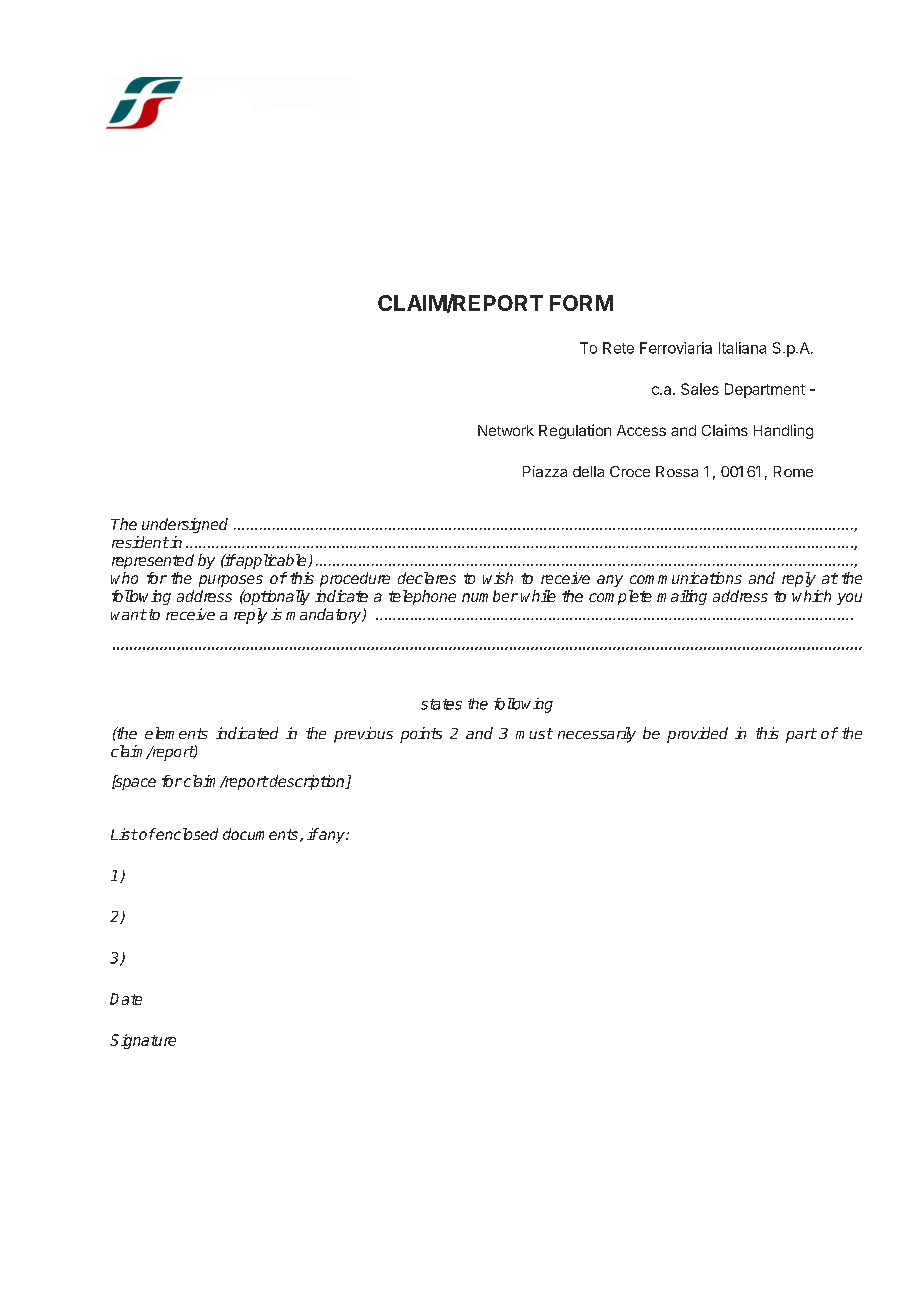 The height and width of the page is (1308, 924). What do you see at coordinates (143, 1041) in the page?
I see `Signature` at bounding box center [143, 1041].
